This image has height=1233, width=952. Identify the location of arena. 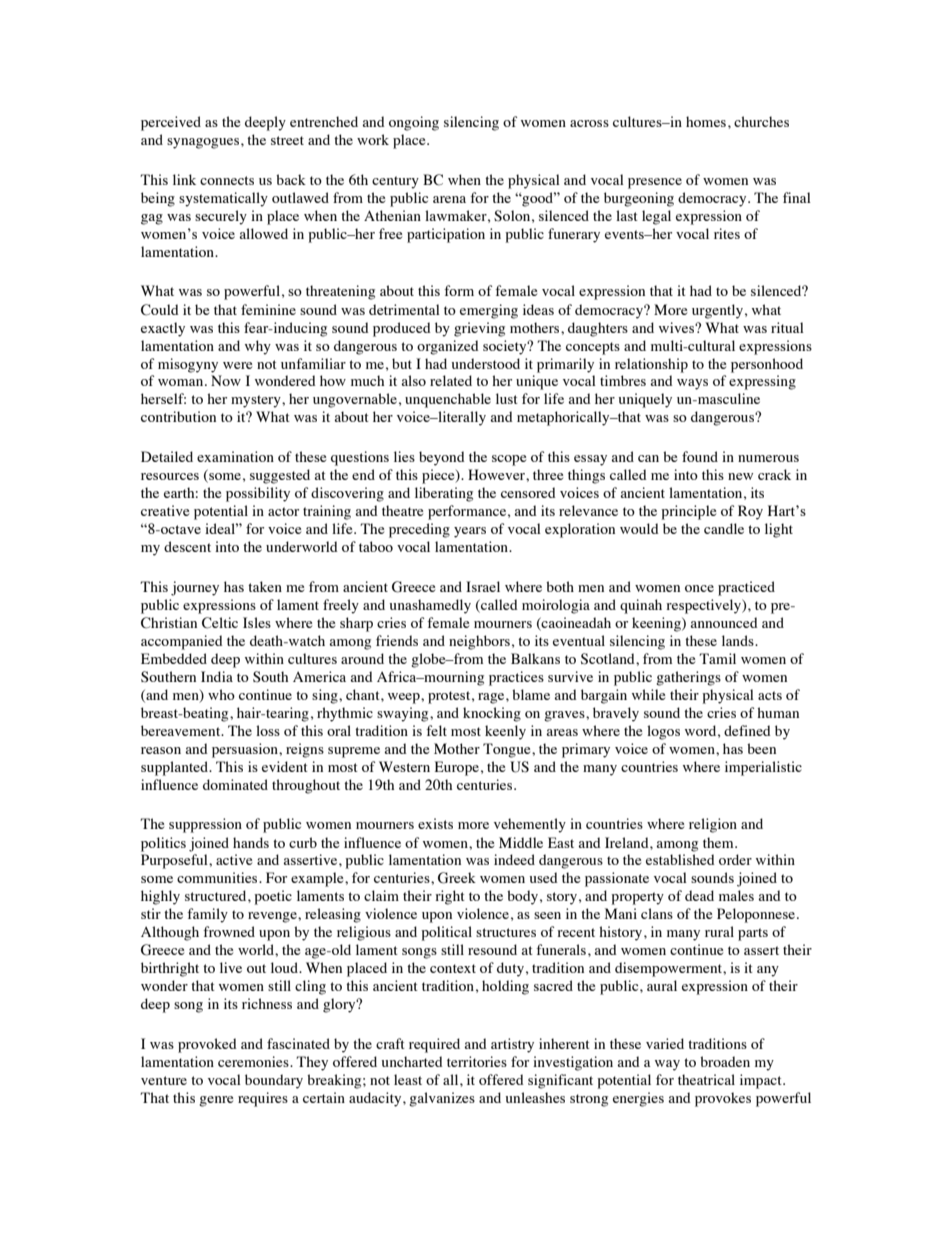
(449, 199).
